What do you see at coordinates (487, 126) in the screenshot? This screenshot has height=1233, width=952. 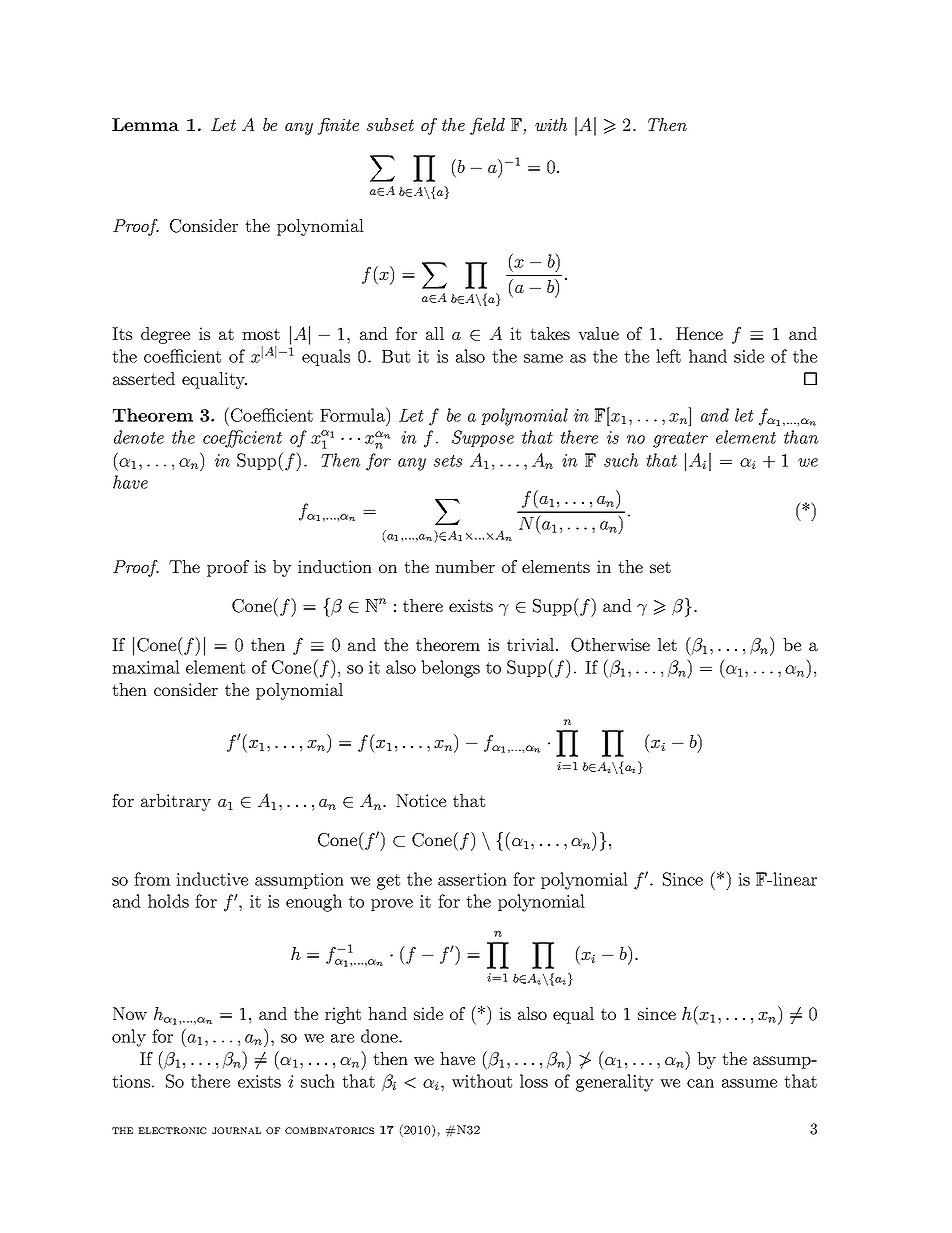 I see `field` at bounding box center [487, 126].
